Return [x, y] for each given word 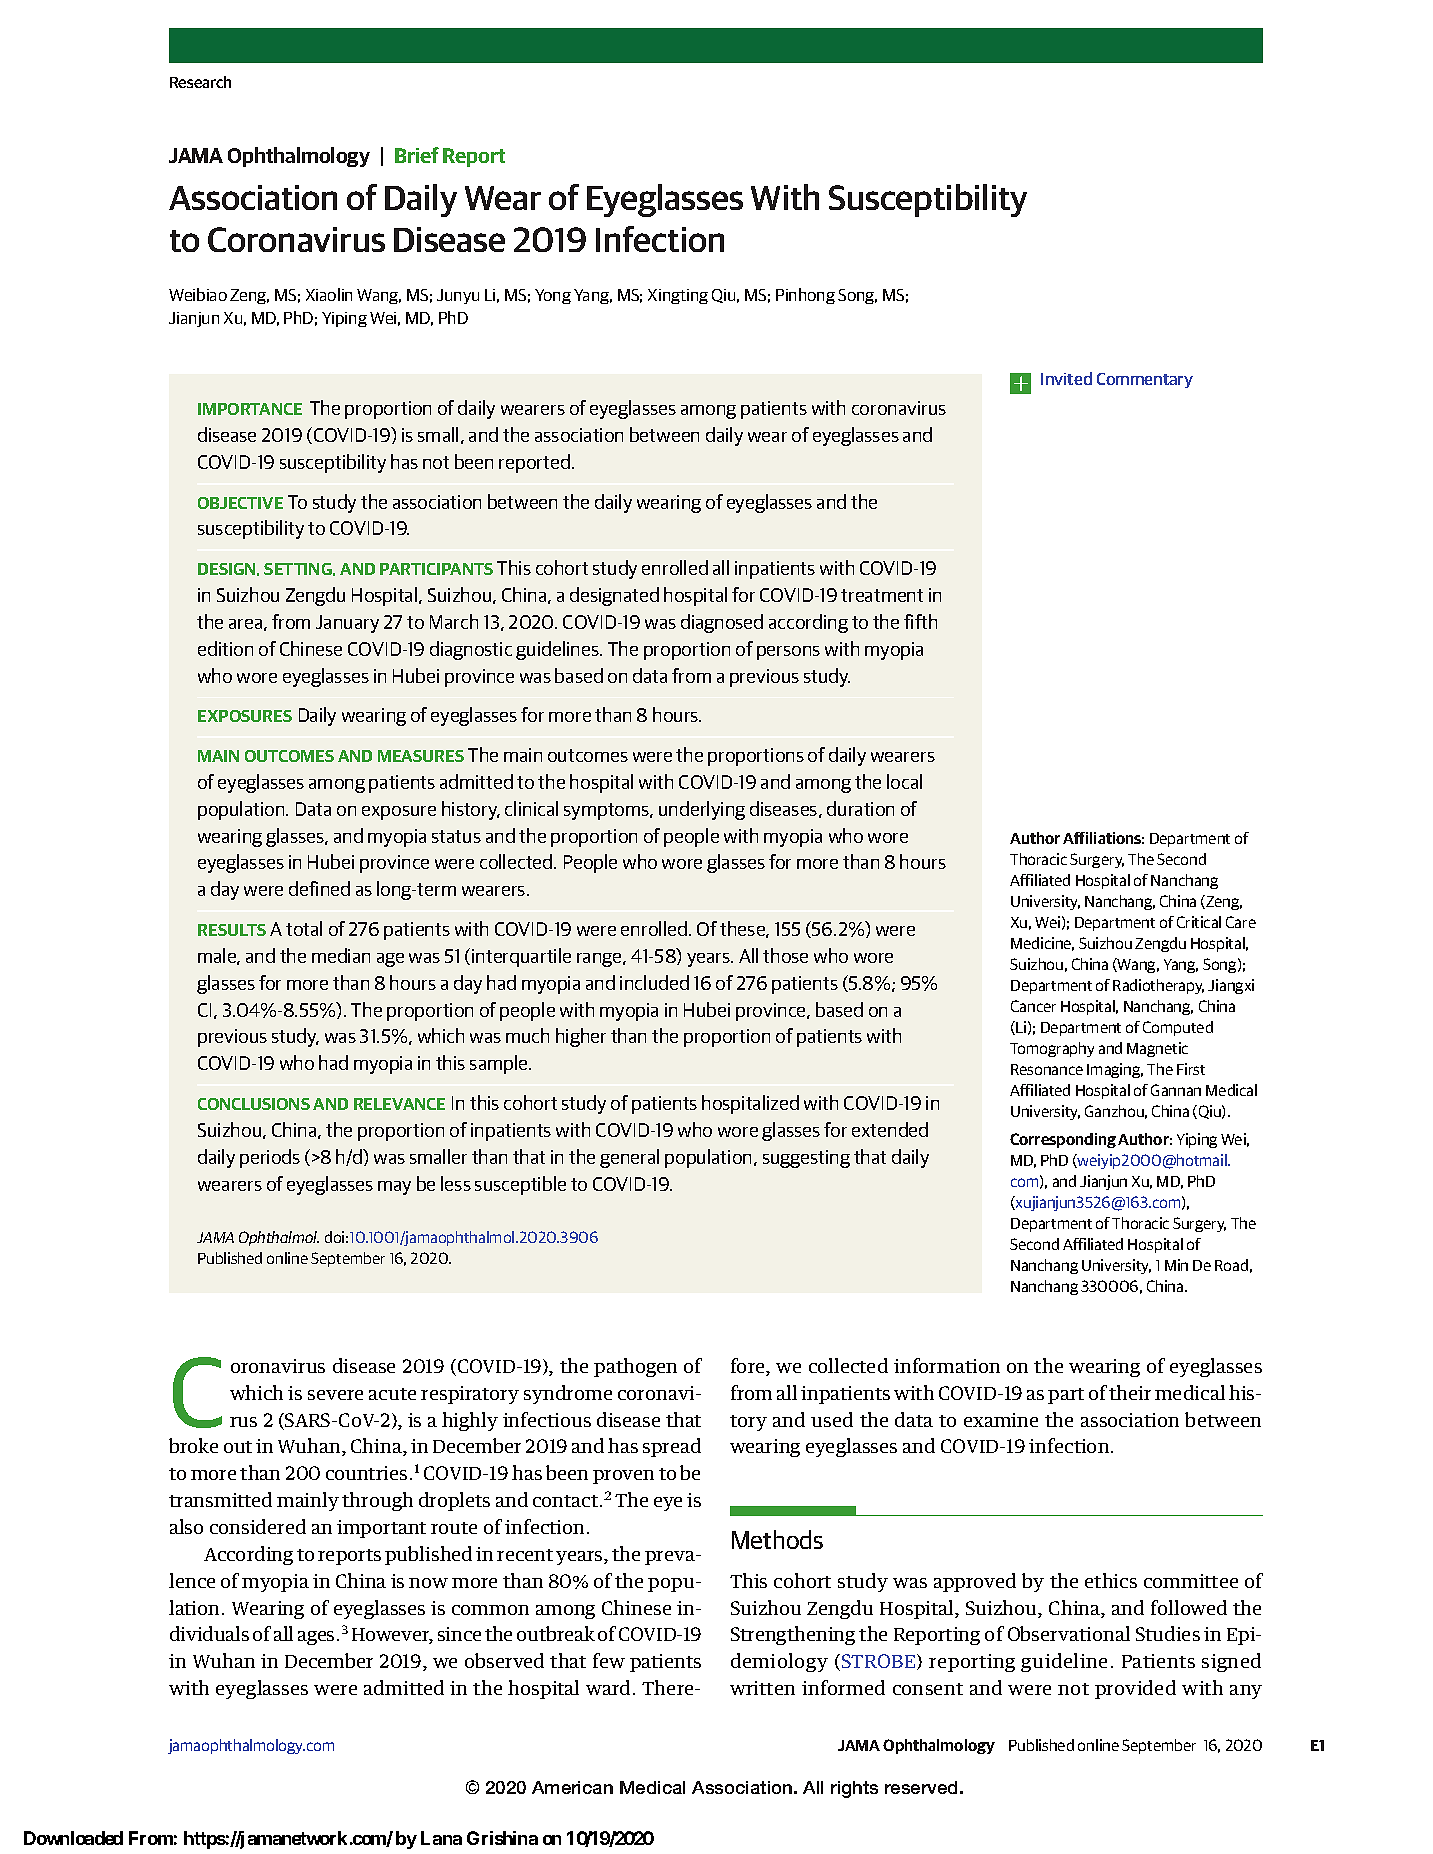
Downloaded [73, 1838]
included [654, 982]
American [572, 1787]
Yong [553, 296]
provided [1135, 1689]
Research [200, 82]
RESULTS [232, 930]
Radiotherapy [1158, 986]
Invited [1066, 378]
